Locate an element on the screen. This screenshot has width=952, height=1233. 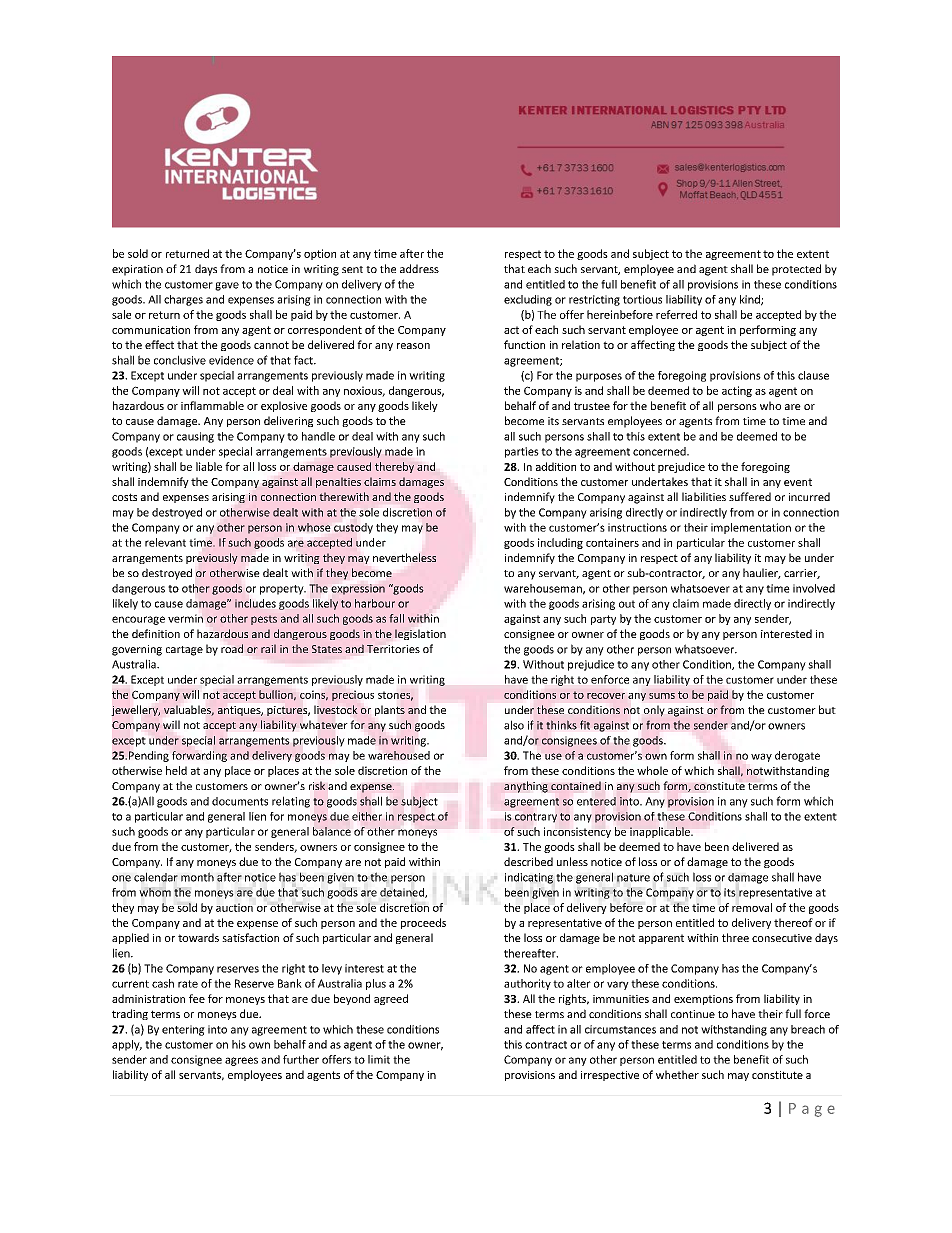
suffered is located at coordinates (750, 496).
